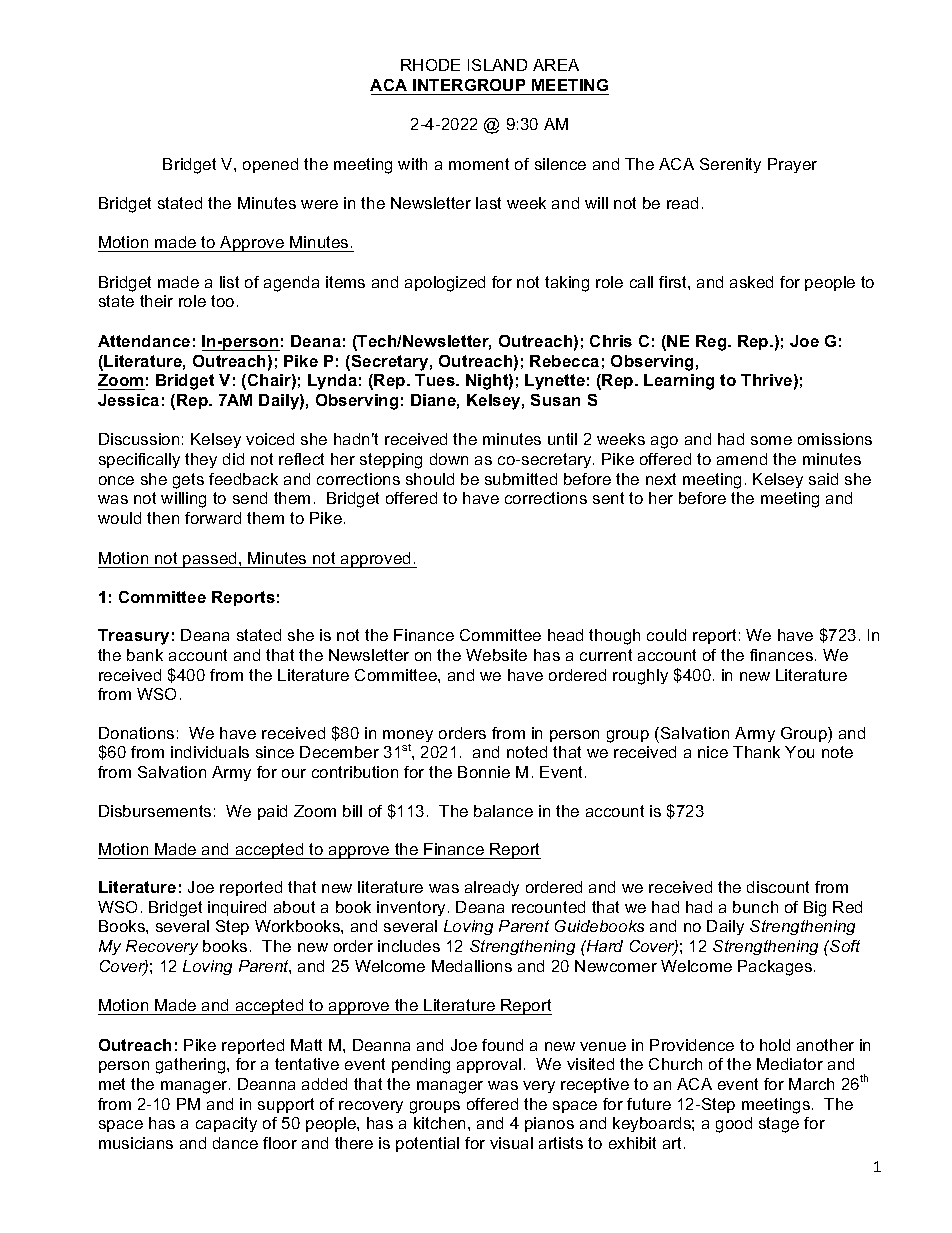  Describe the element at coordinates (497, 65) in the screenshot. I see `ISLAND` at that location.
